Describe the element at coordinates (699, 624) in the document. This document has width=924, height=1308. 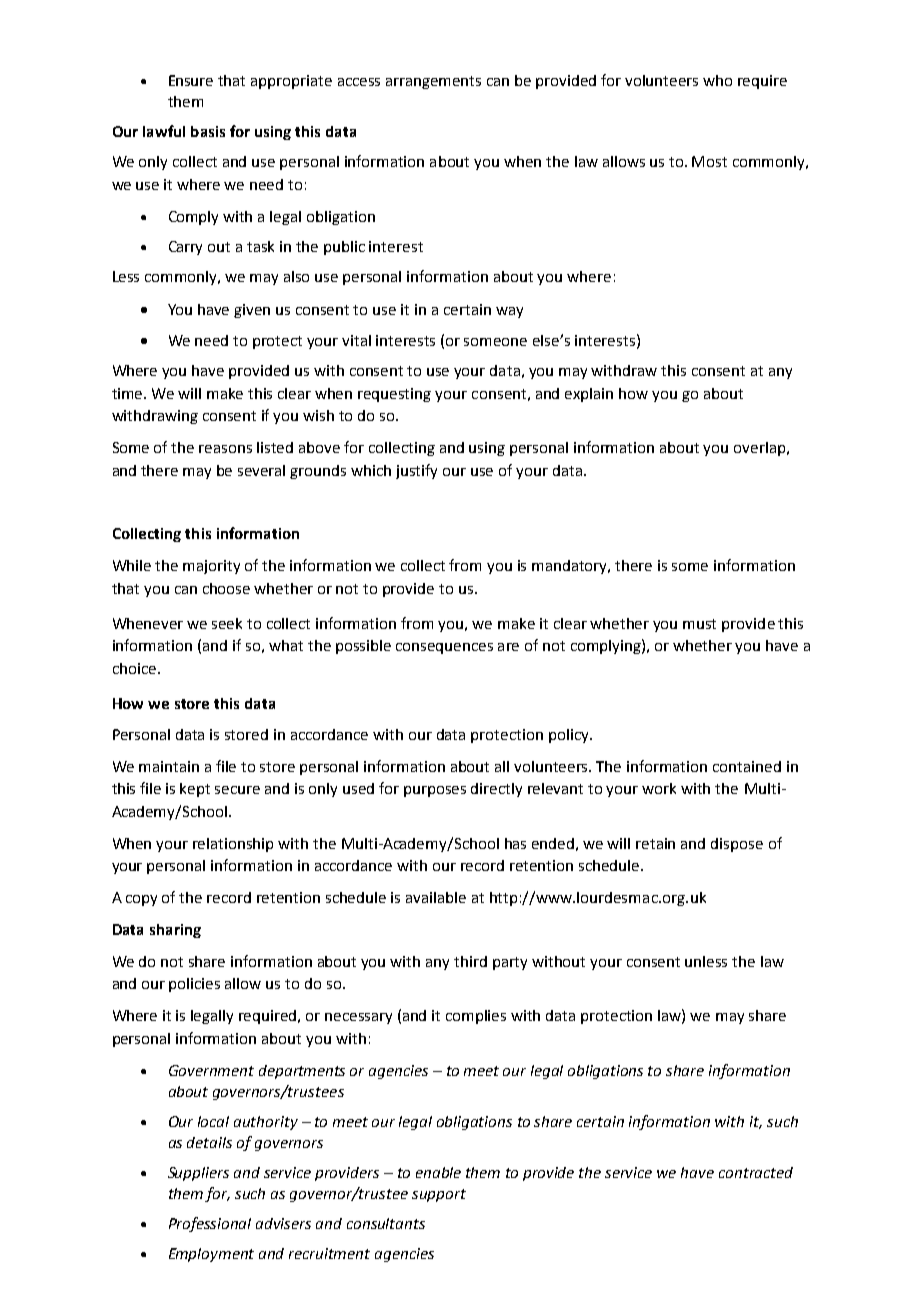
I see `must` at that location.
